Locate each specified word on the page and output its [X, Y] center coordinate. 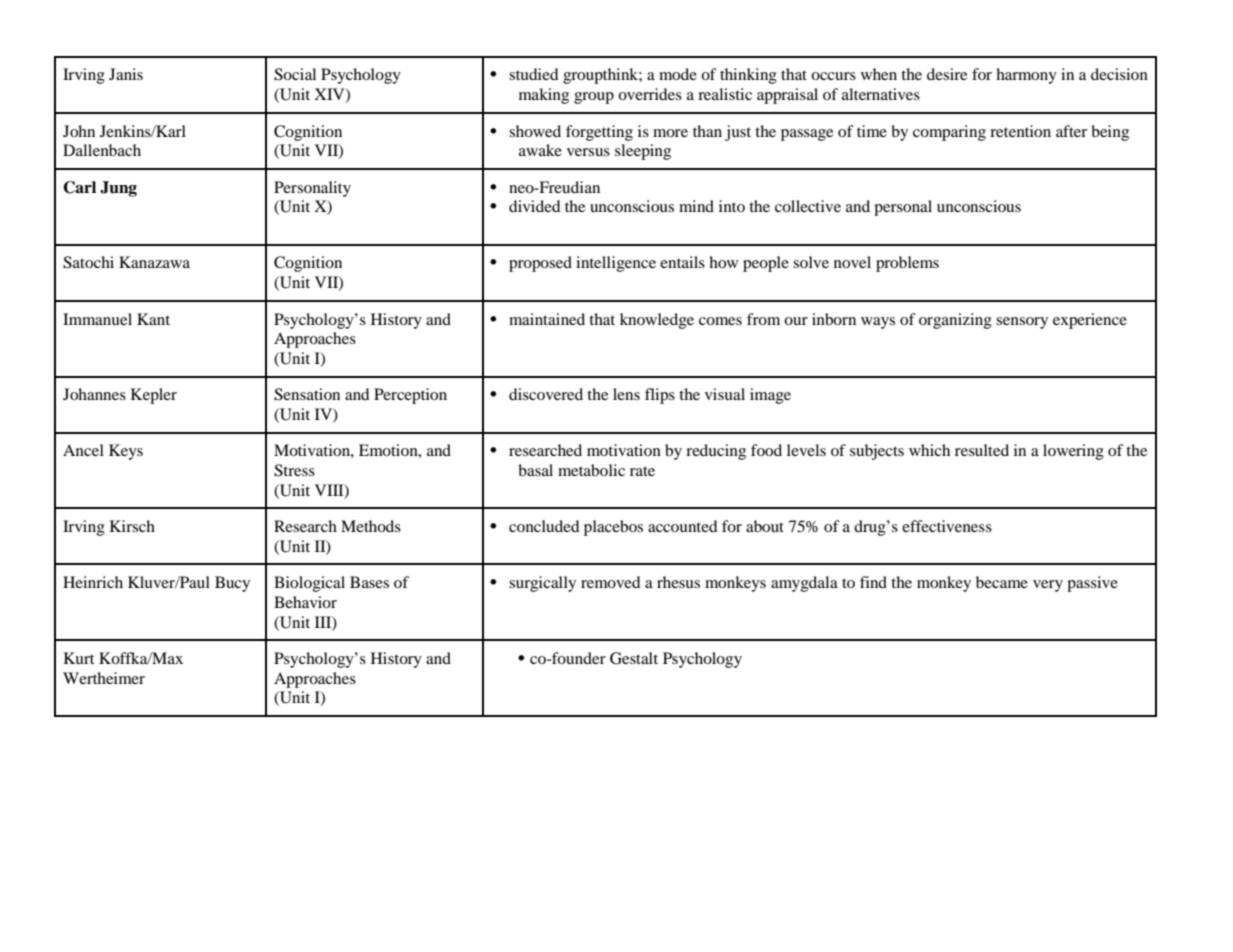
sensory [1022, 323]
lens [626, 394]
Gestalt [634, 658]
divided [535, 206]
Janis [126, 74]
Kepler [154, 396]
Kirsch [132, 526]
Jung [118, 189]
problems [907, 264]
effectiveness [947, 526]
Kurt [79, 658]
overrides [650, 94]
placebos [613, 528]
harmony [1026, 76]
